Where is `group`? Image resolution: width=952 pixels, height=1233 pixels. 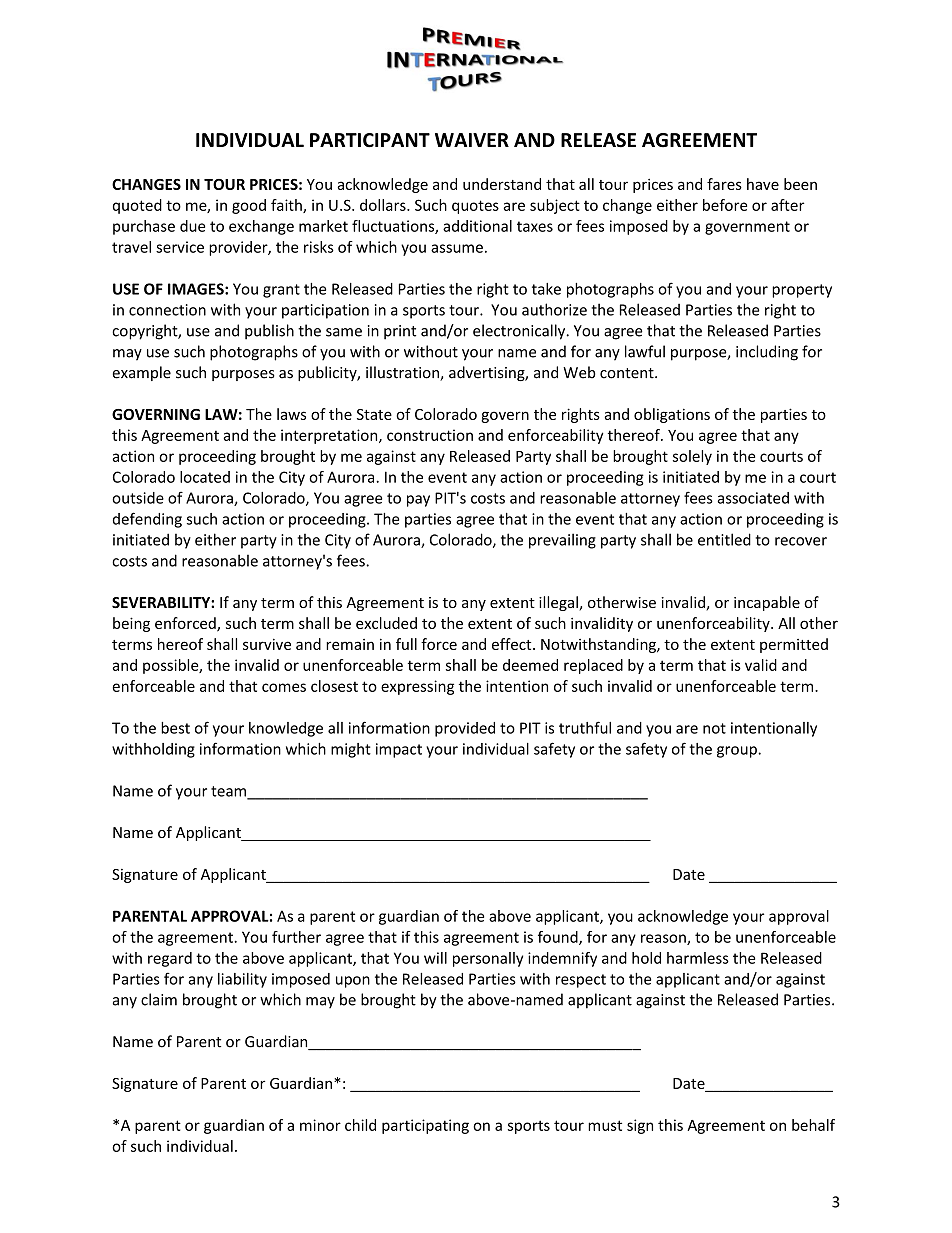 group is located at coordinates (738, 752).
